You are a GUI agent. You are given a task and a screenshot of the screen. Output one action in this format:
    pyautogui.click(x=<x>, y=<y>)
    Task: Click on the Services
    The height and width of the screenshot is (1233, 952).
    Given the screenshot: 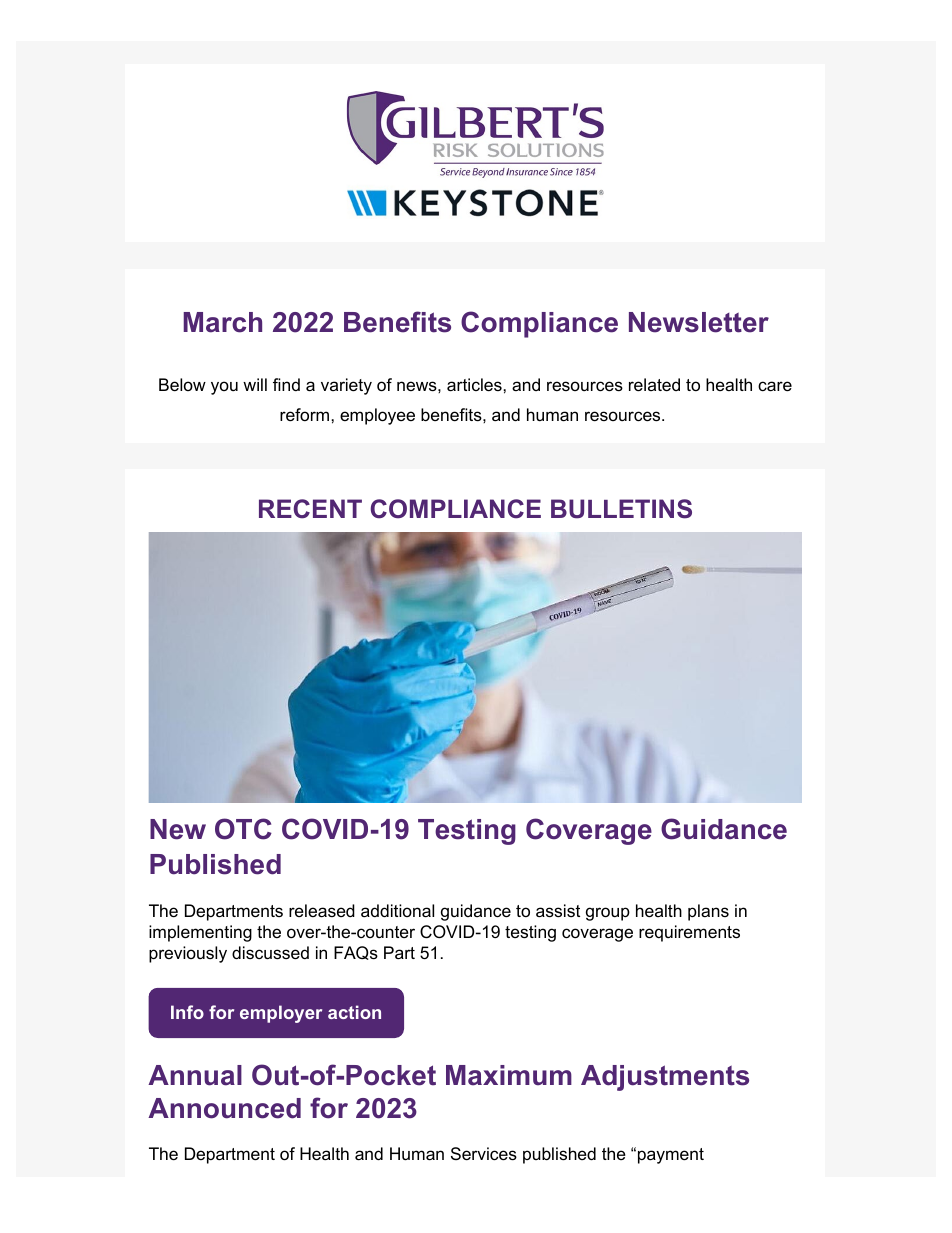 What is the action you would take?
    pyautogui.click(x=484, y=1154)
